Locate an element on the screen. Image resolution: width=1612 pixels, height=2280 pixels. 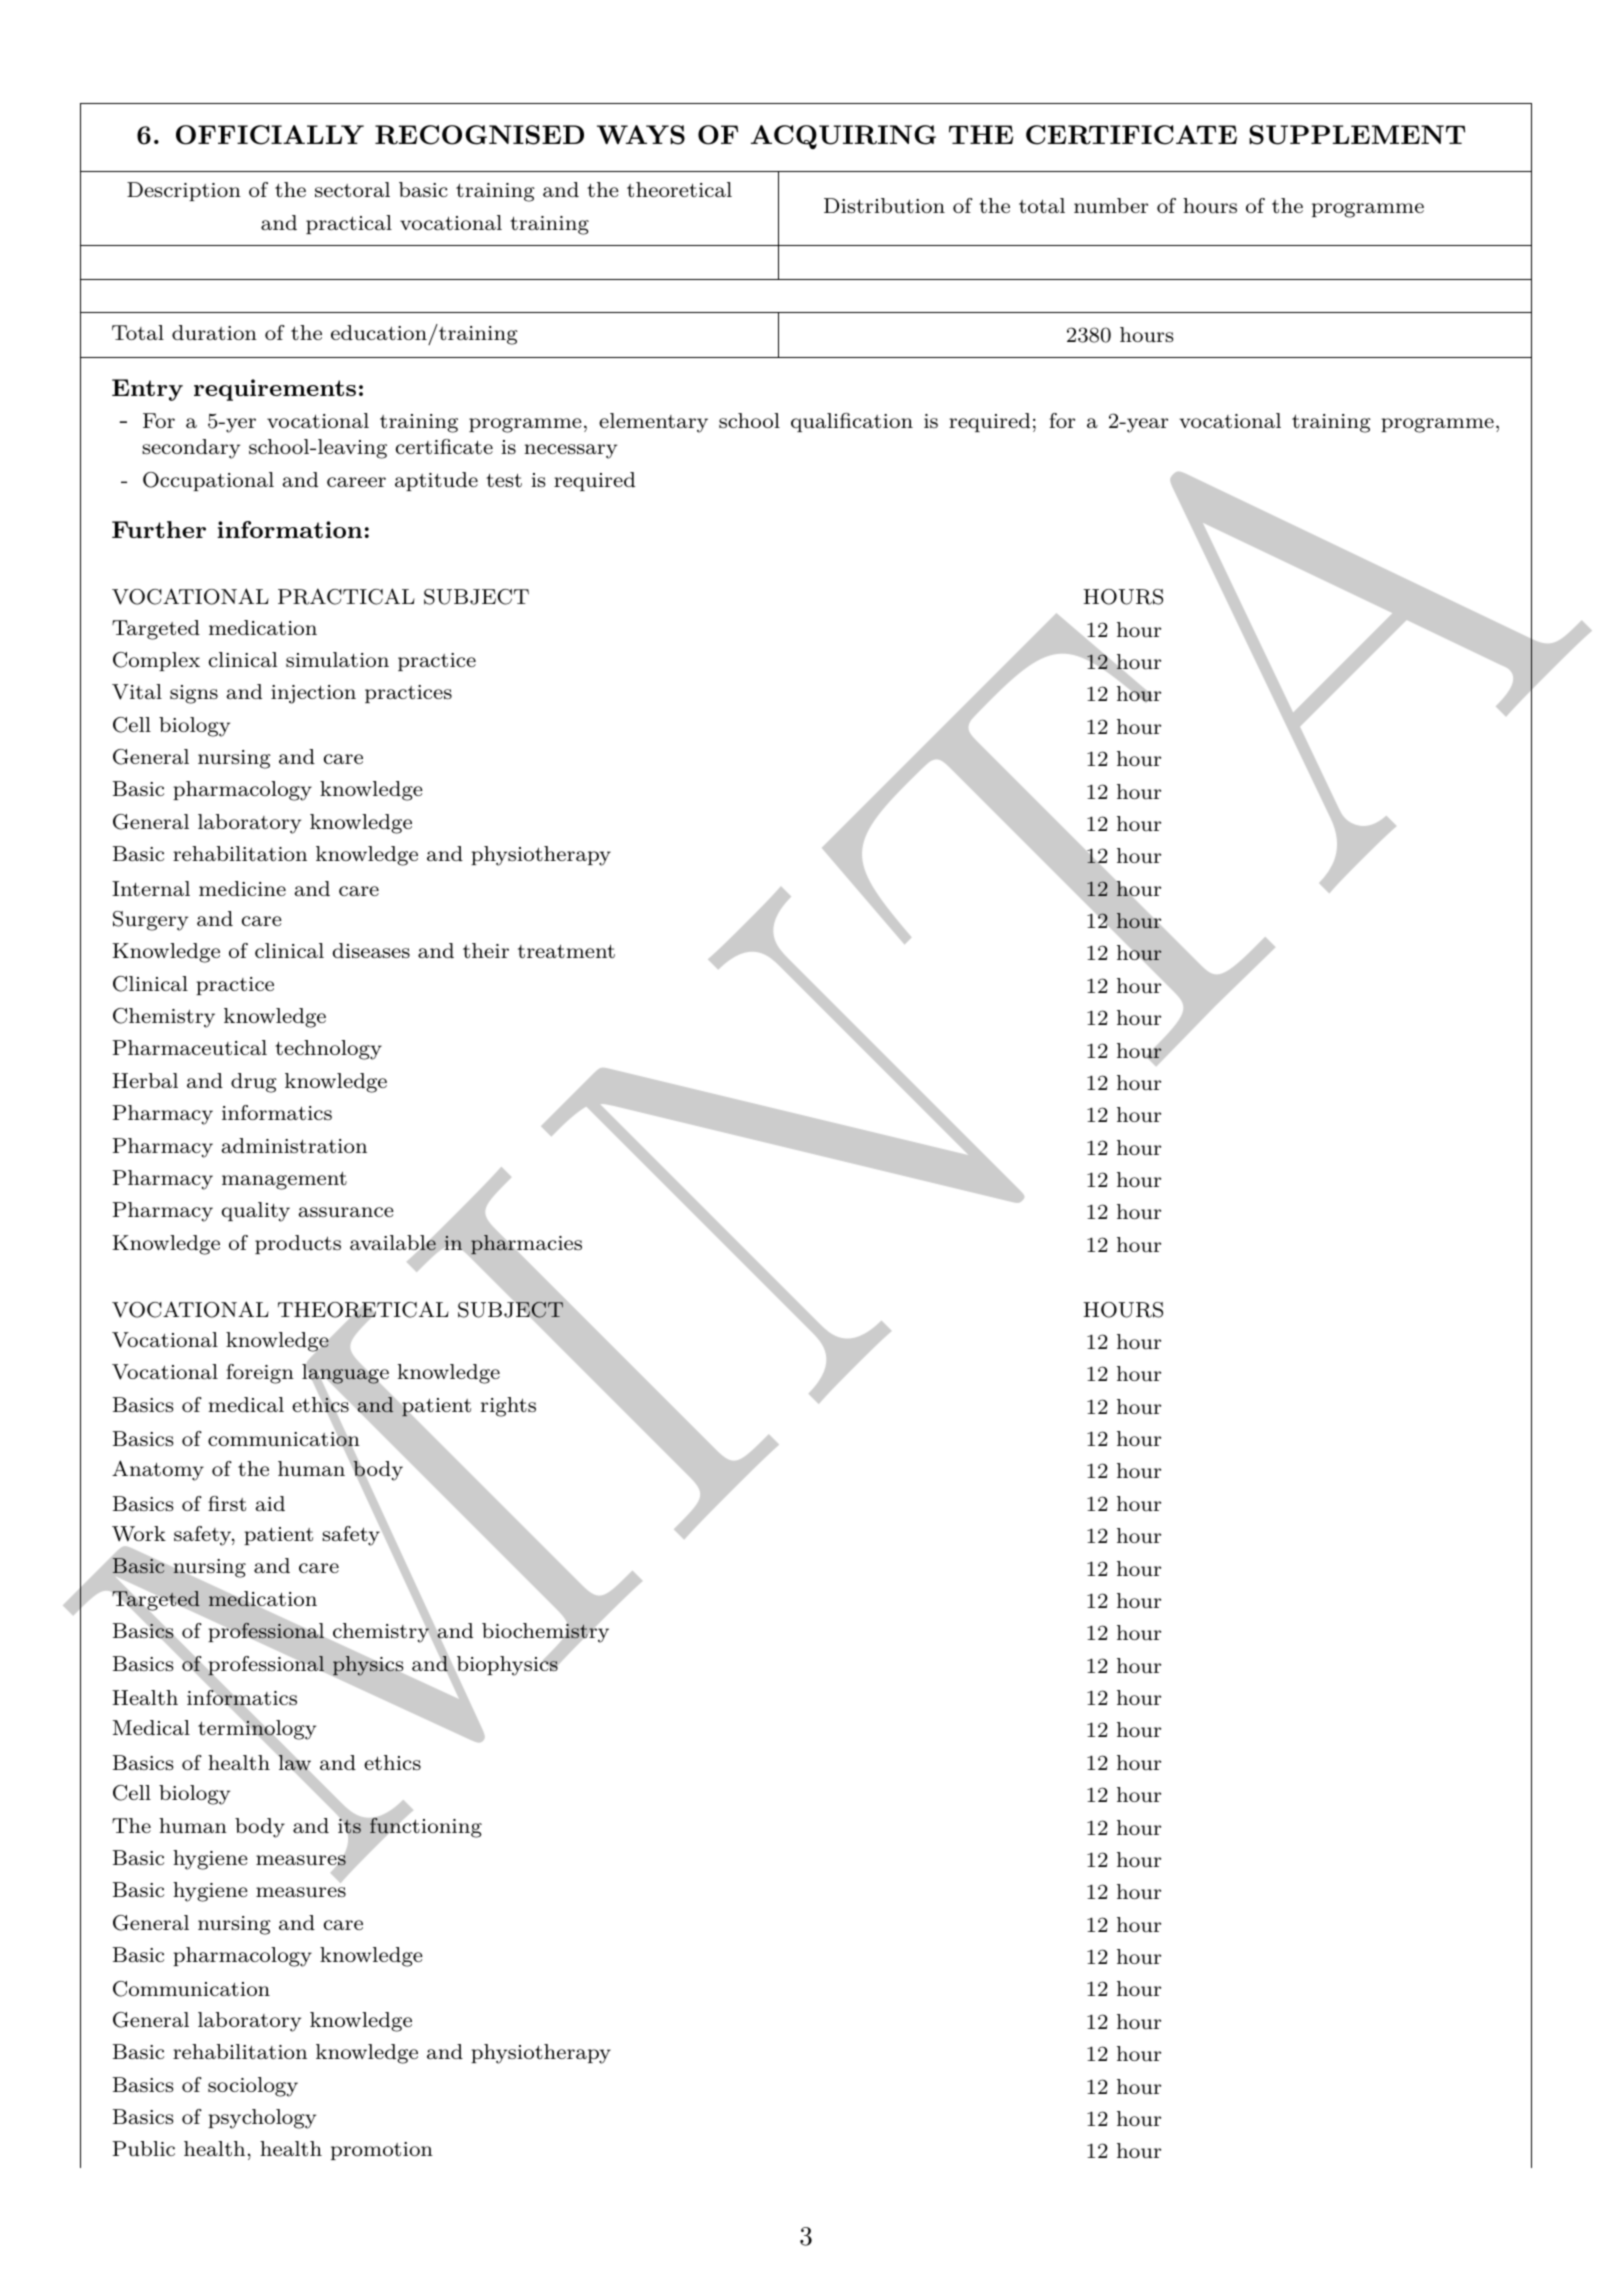
medicine is located at coordinates (242, 888).
